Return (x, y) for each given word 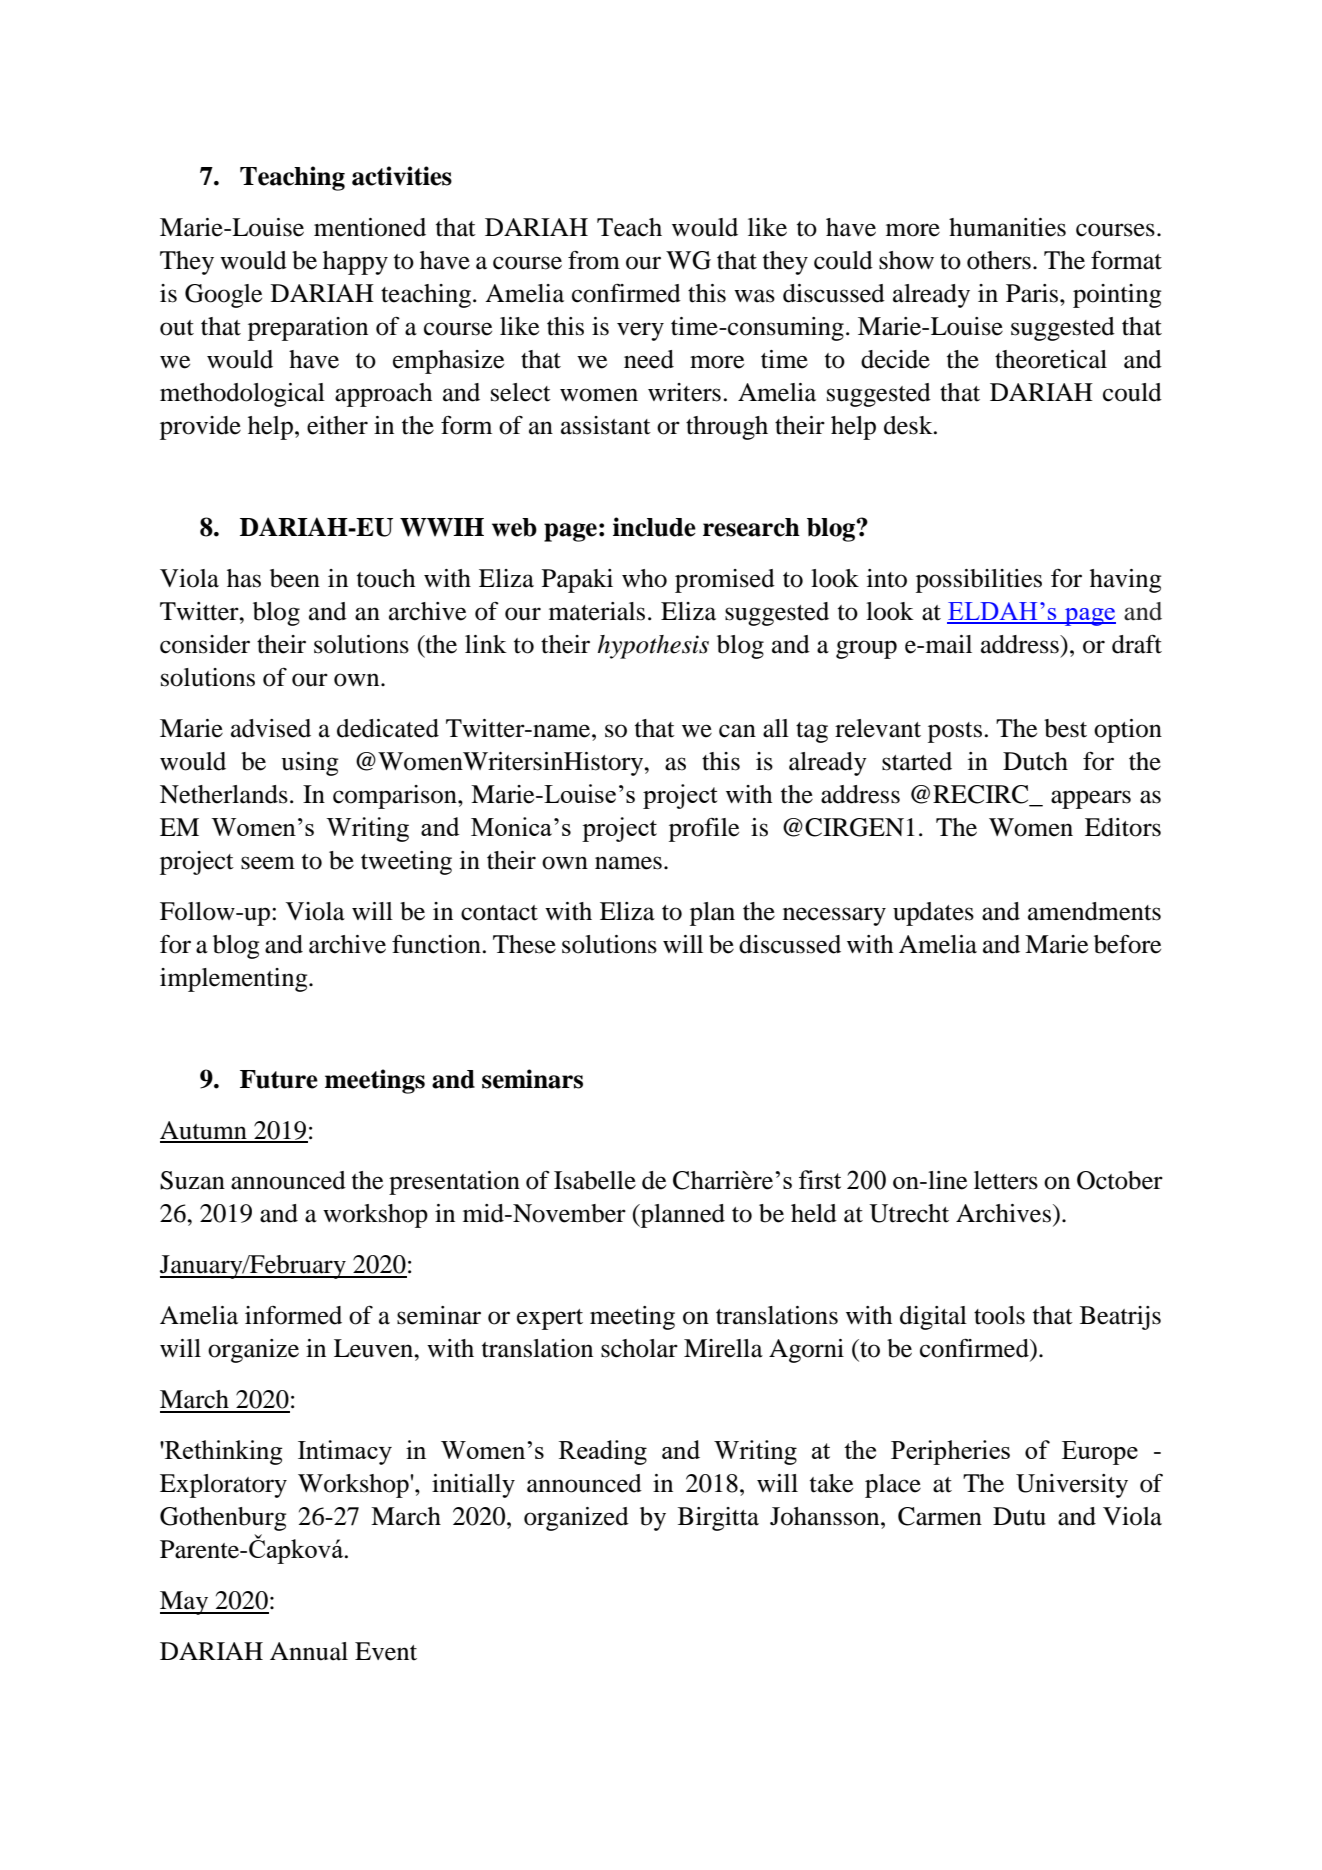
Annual (309, 1651)
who (644, 578)
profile (704, 830)
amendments (1094, 911)
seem (268, 863)
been (295, 578)
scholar (639, 1348)
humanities (1007, 227)
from (594, 260)
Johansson (826, 1516)
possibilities (979, 581)
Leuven (375, 1348)
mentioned (370, 227)
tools (999, 1315)
